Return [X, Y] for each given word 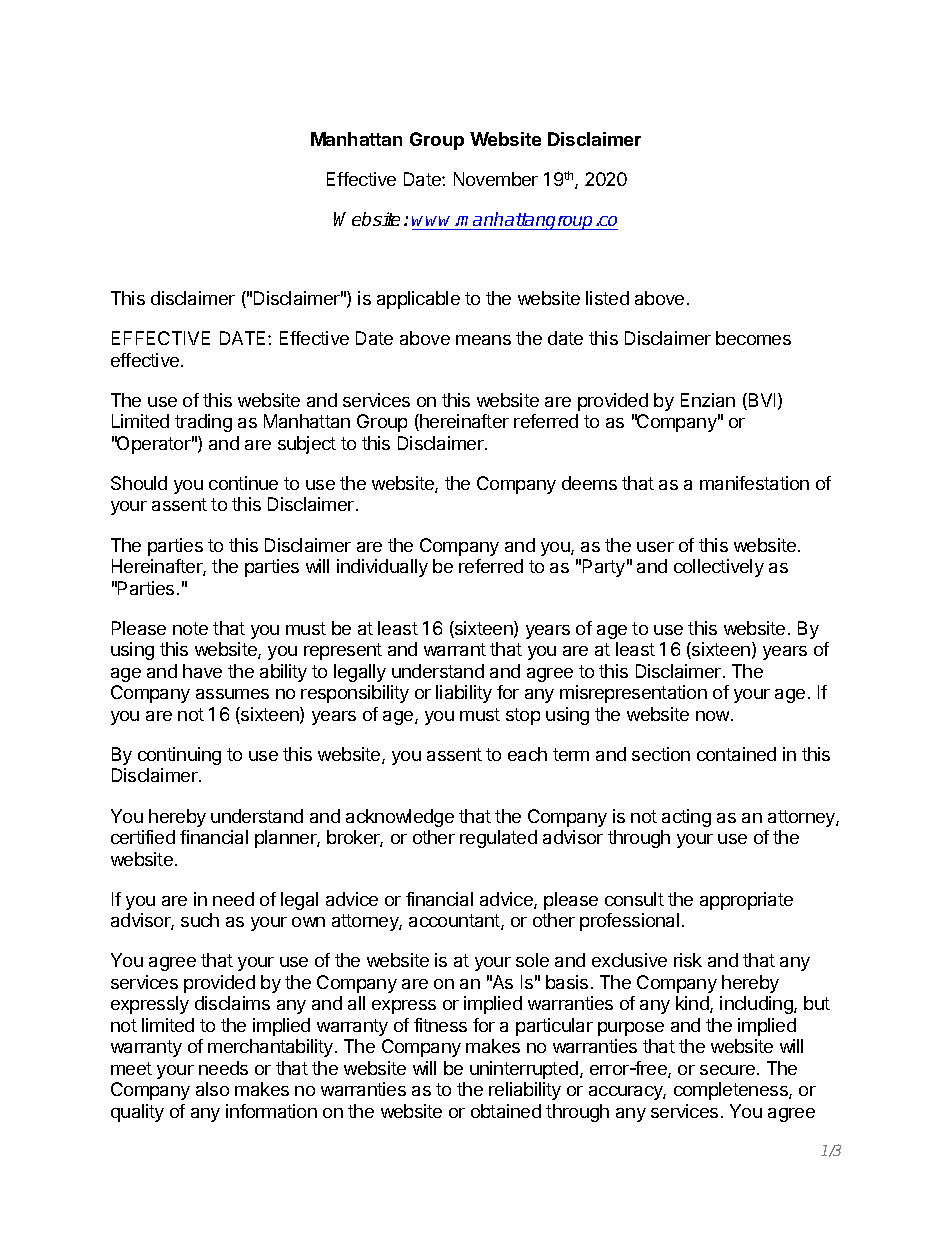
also [212, 1089]
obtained [506, 1111]
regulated [498, 839]
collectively [719, 568]
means [483, 340]
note [190, 628]
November [496, 179]
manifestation [754, 483]
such [200, 920]
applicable [418, 300]
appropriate [746, 901]
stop [523, 716]
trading [203, 423]
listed [607, 298]
